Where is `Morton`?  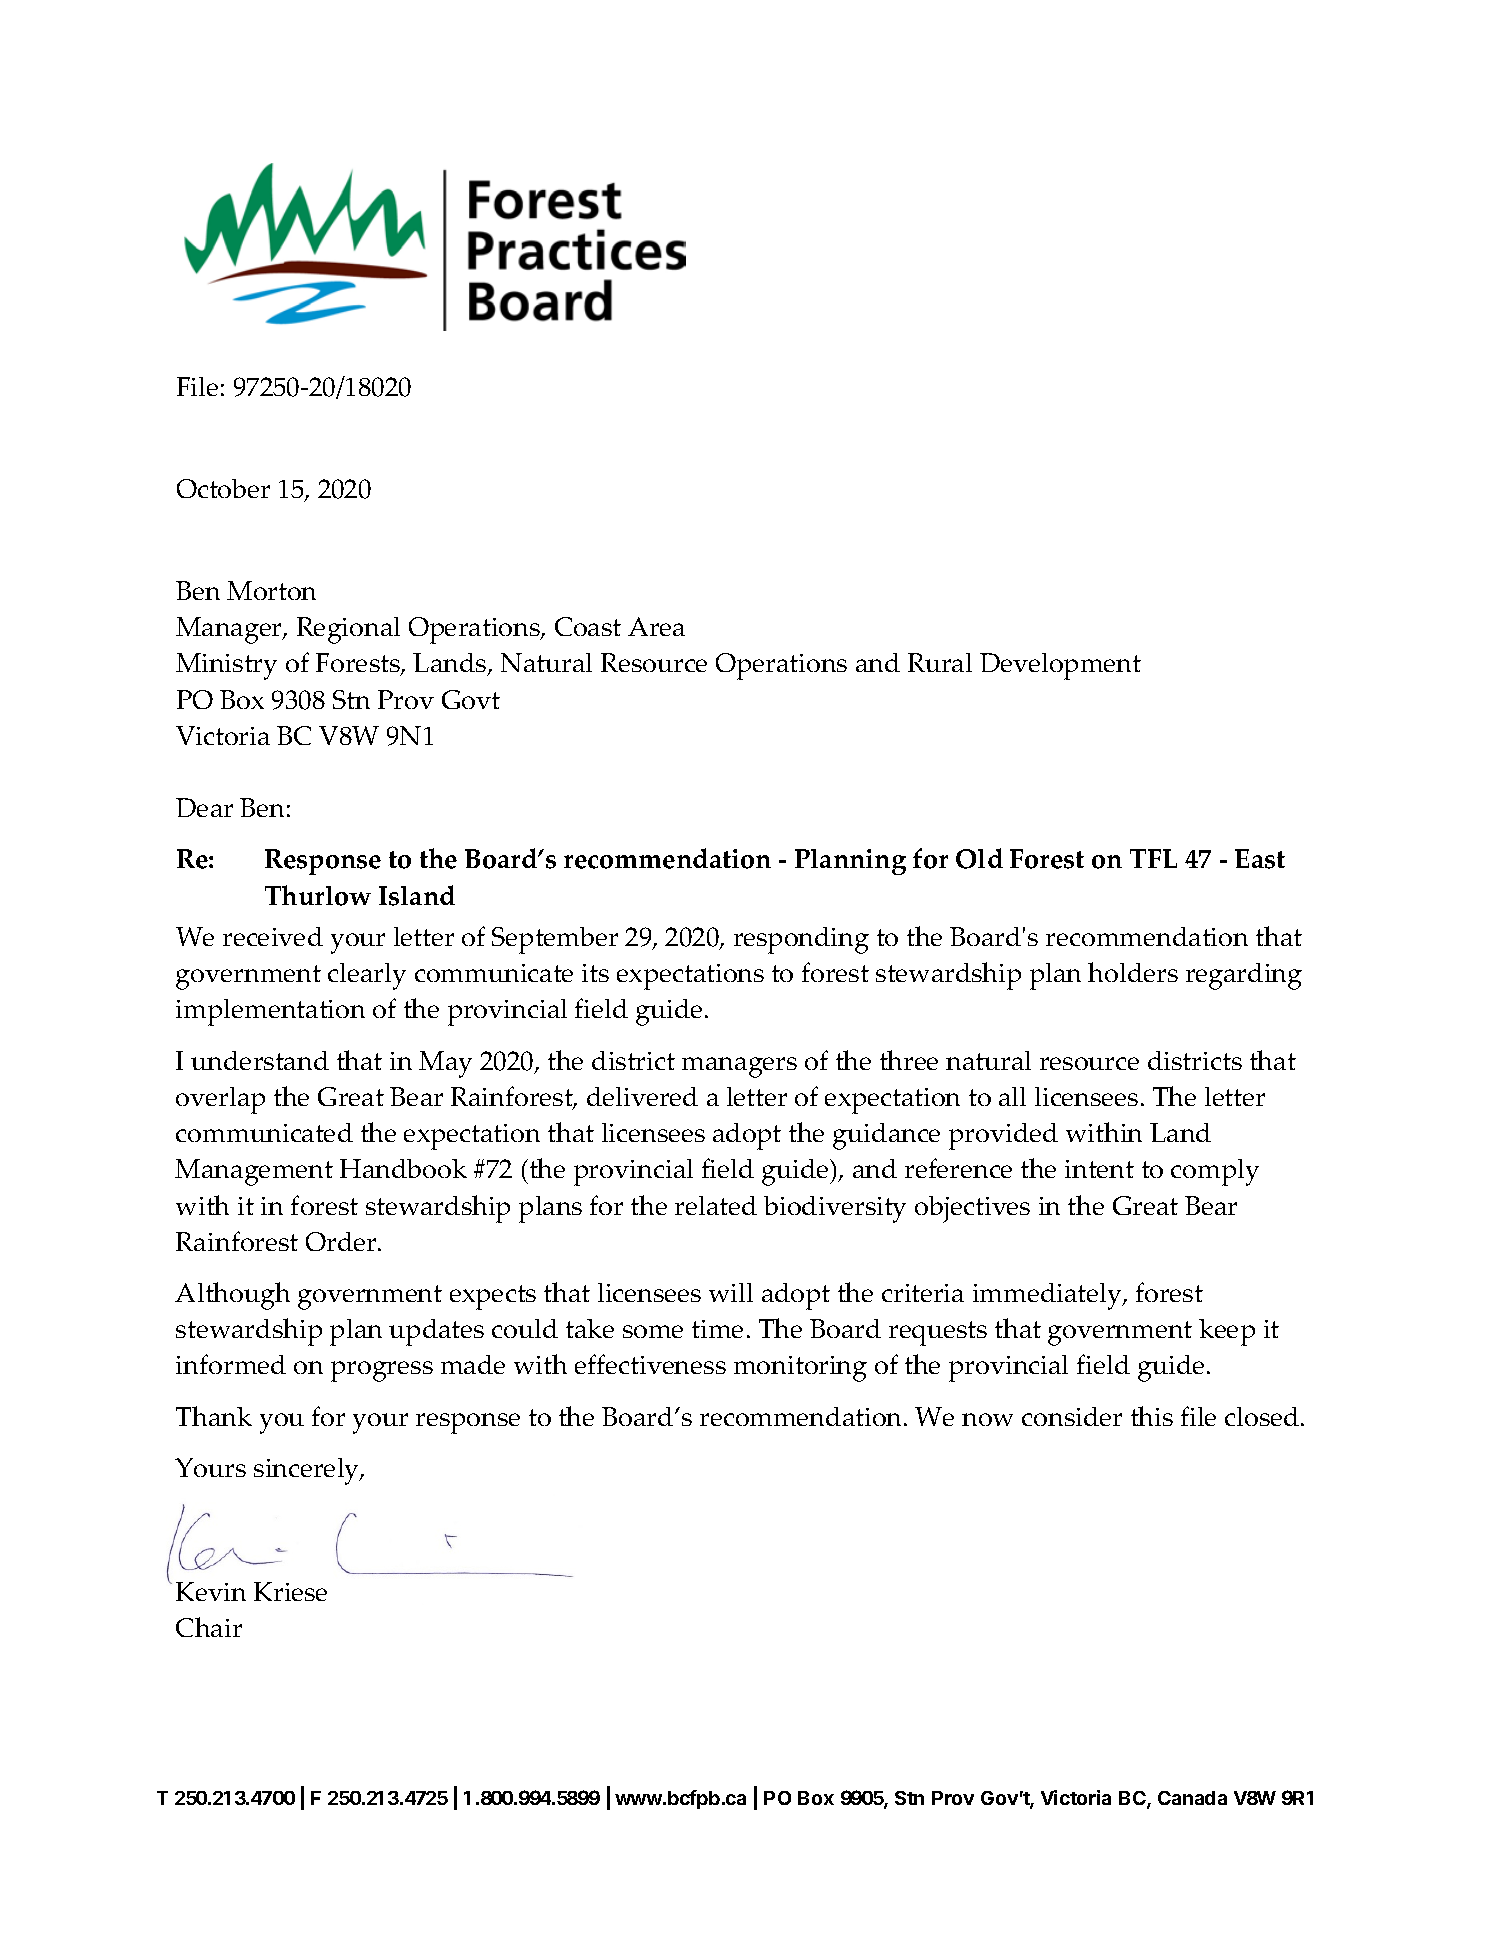 Morton is located at coordinates (271, 590).
